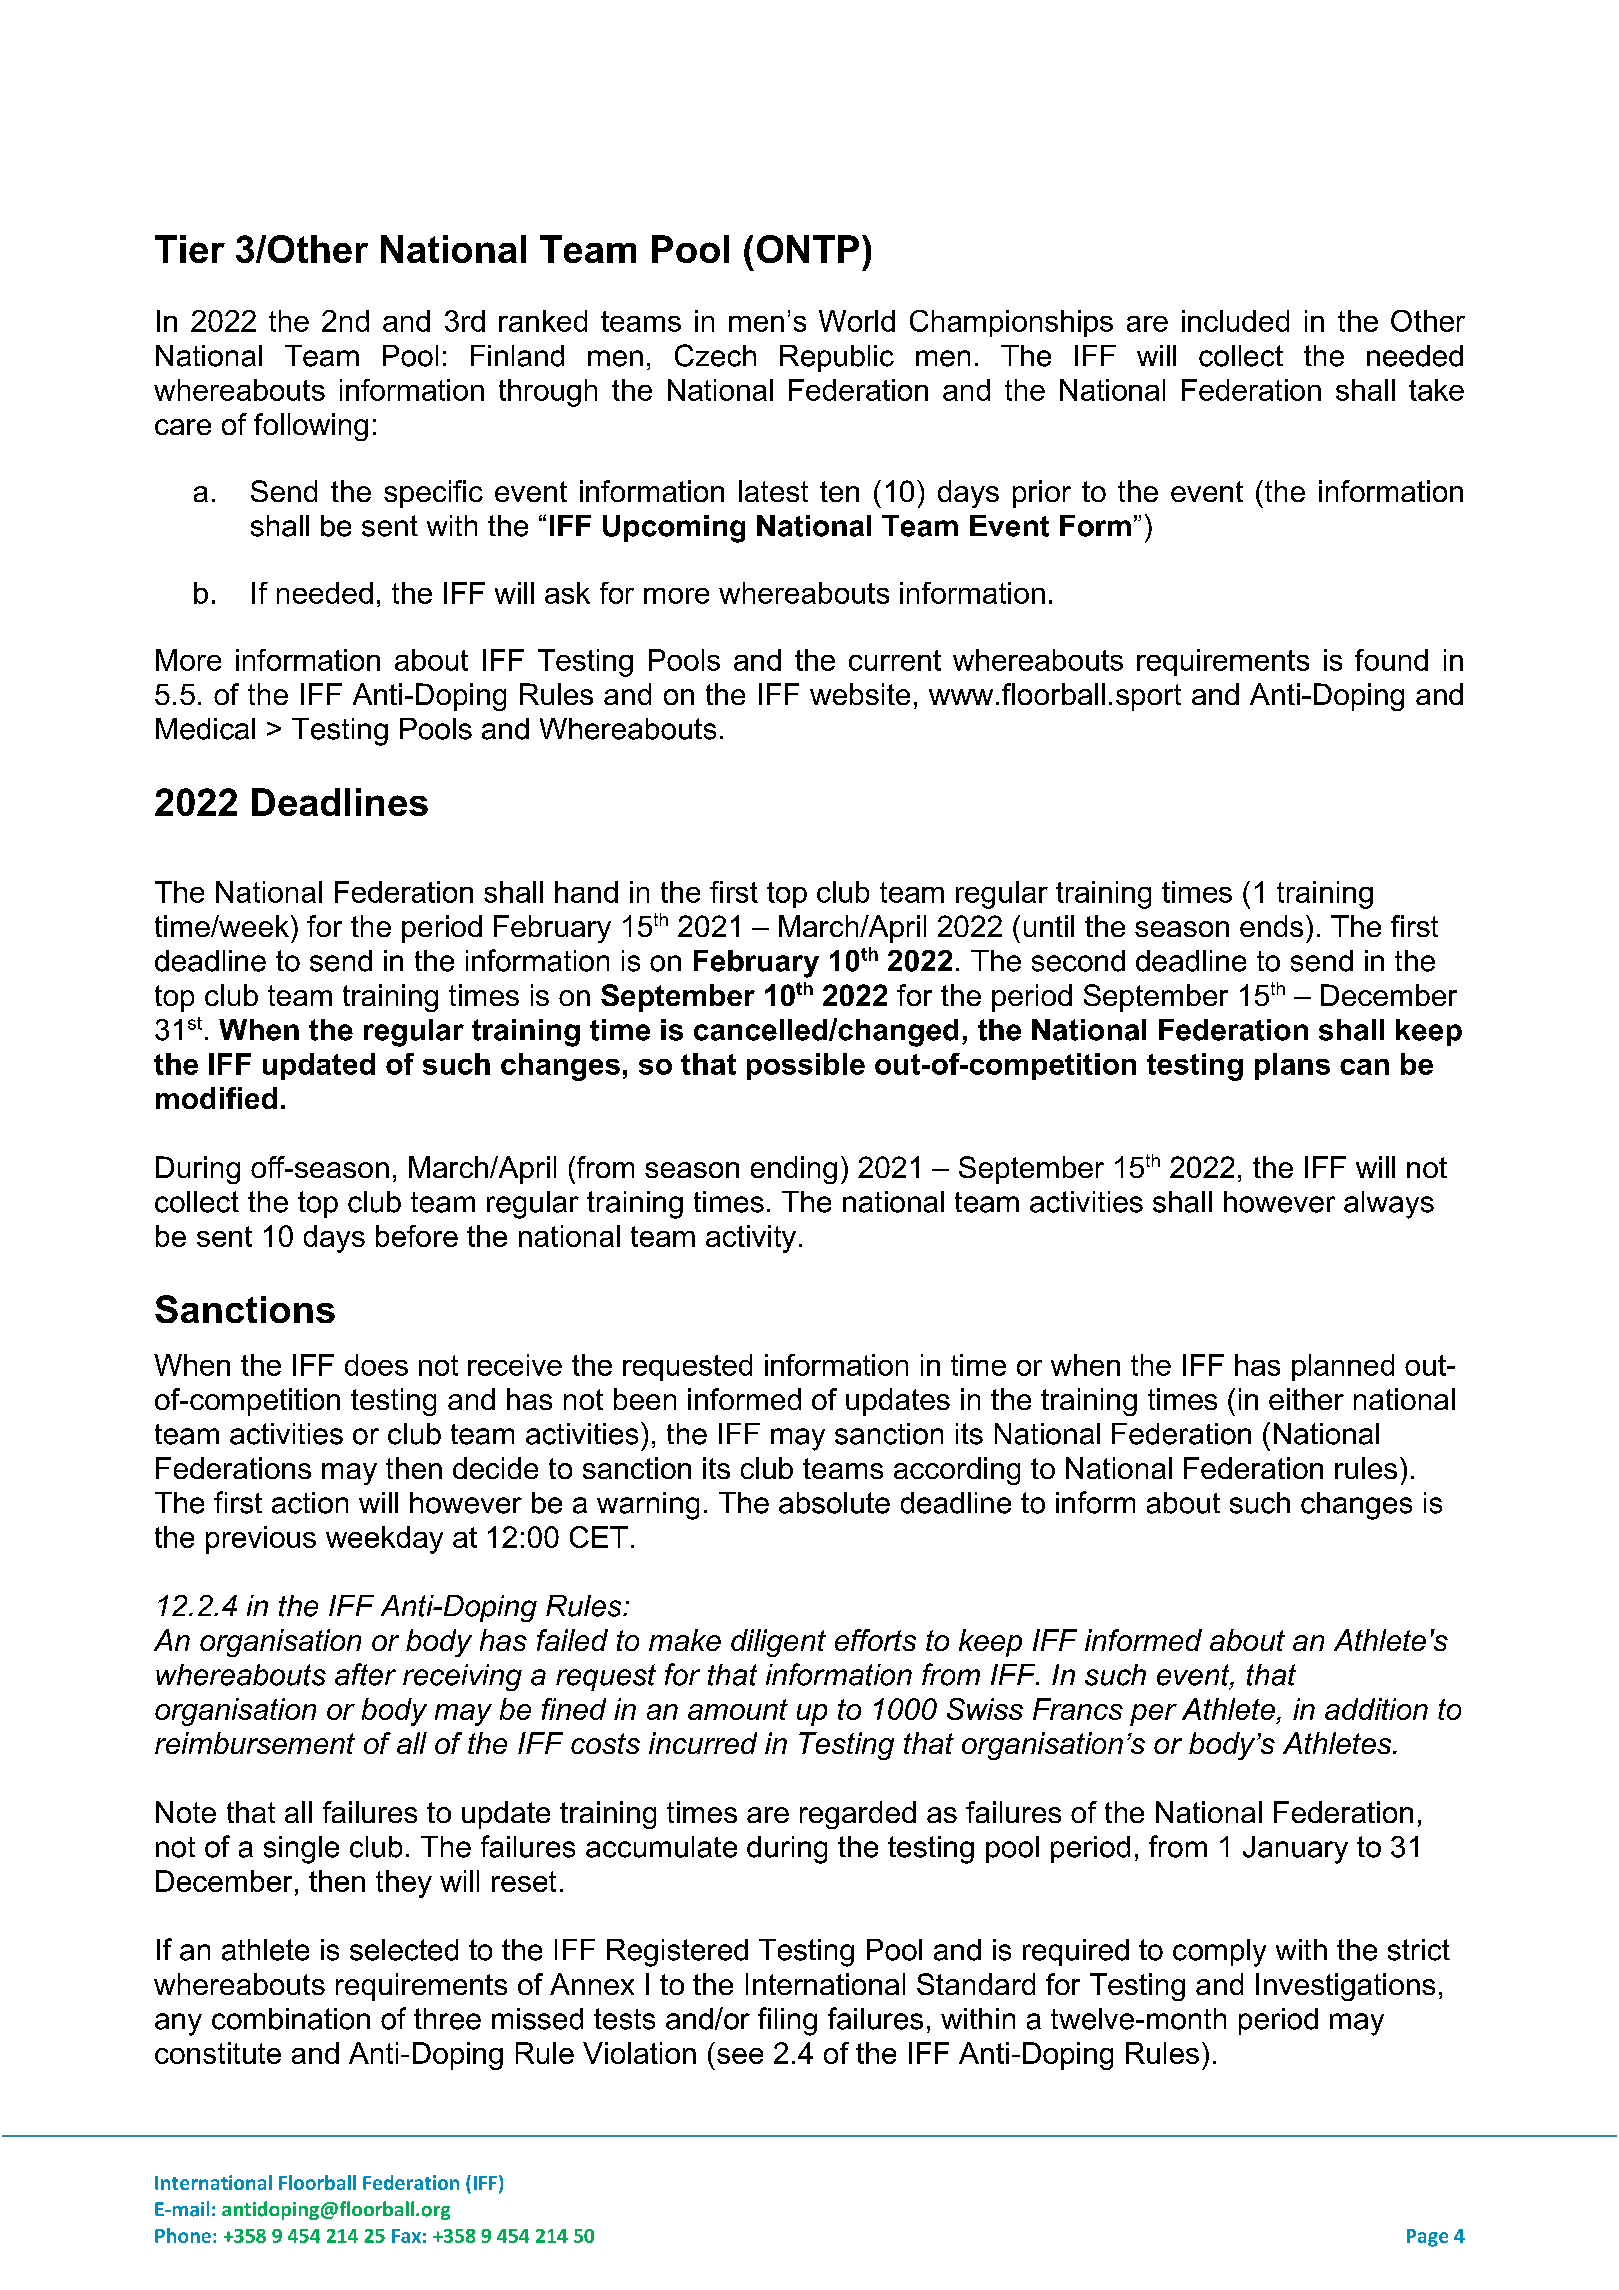 The height and width of the screenshot is (2290, 1619). I want to click on Fax, so click(406, 2236).
